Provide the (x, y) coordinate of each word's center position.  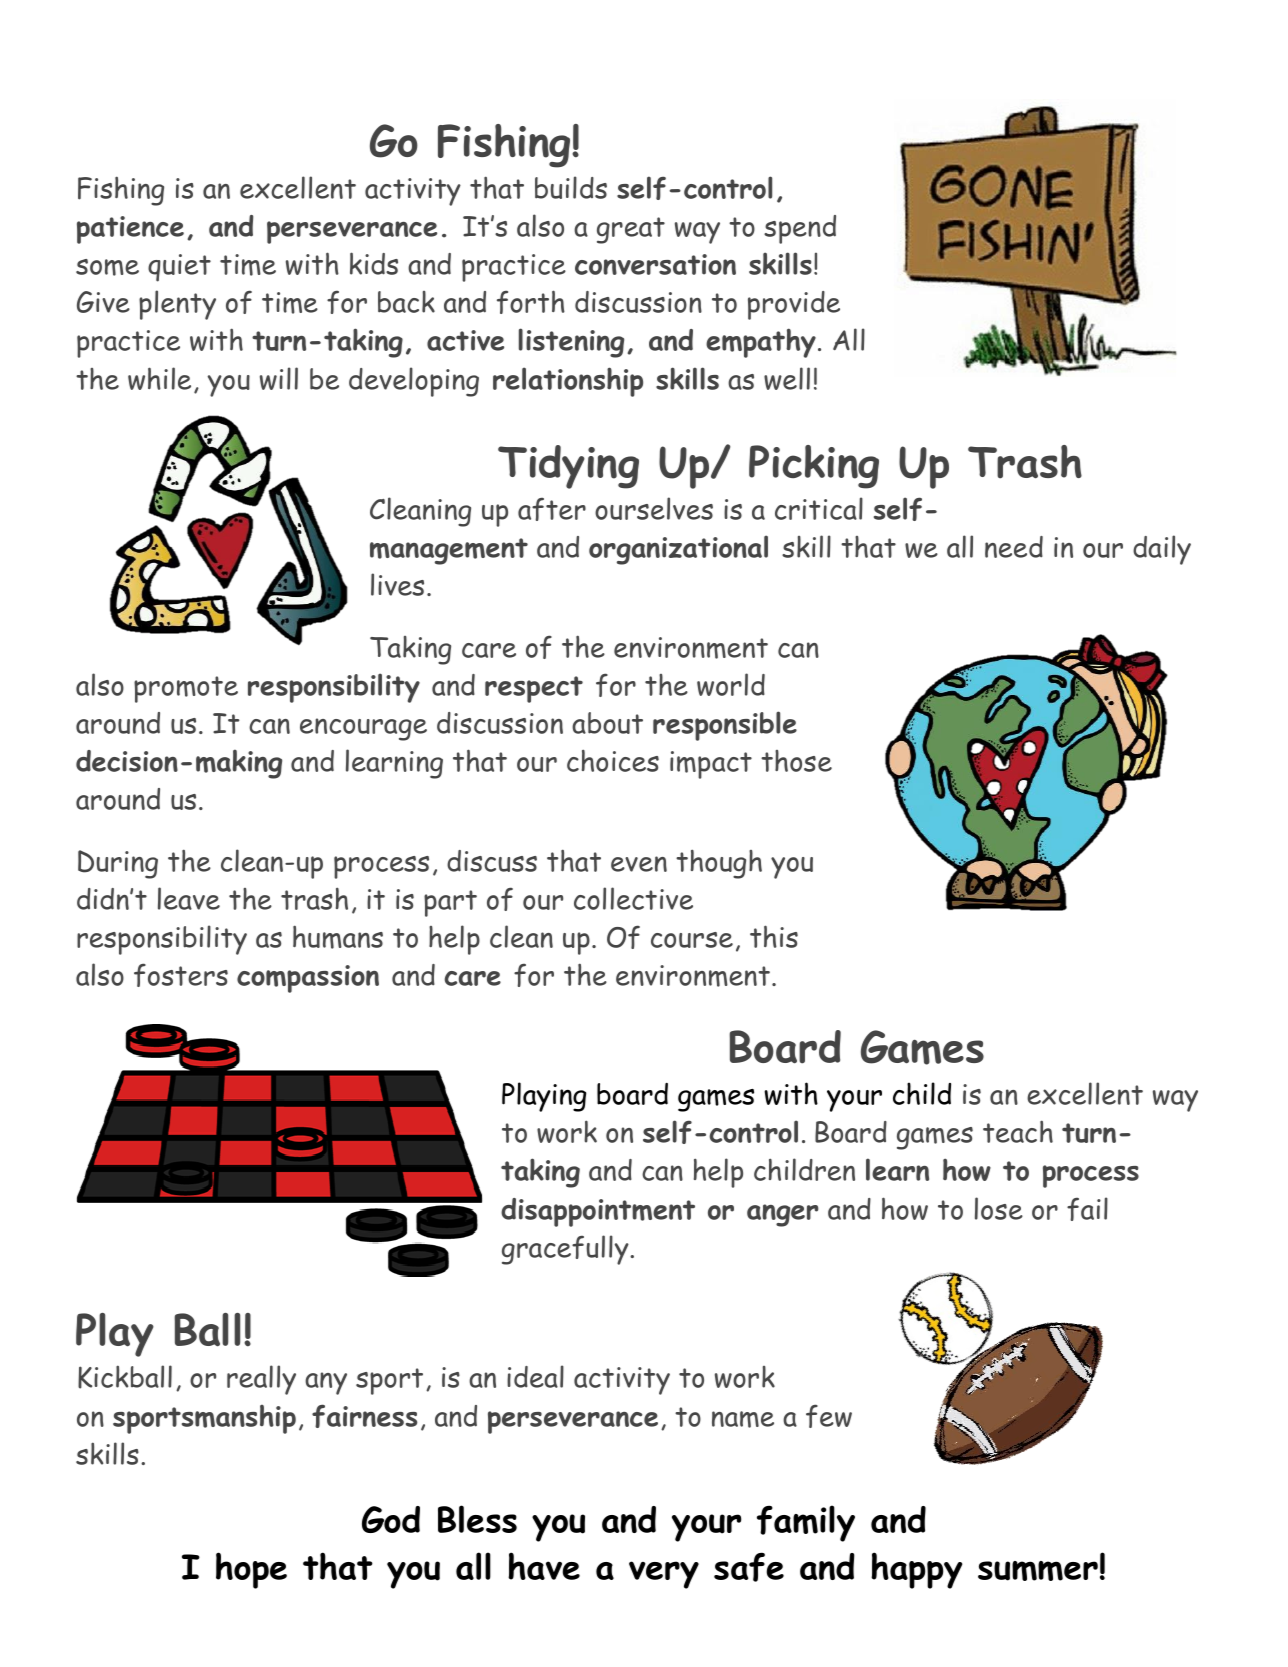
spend (800, 229)
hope (251, 1570)
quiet (179, 268)
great (631, 230)
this (774, 936)
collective (633, 898)
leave (189, 898)
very (664, 1575)
